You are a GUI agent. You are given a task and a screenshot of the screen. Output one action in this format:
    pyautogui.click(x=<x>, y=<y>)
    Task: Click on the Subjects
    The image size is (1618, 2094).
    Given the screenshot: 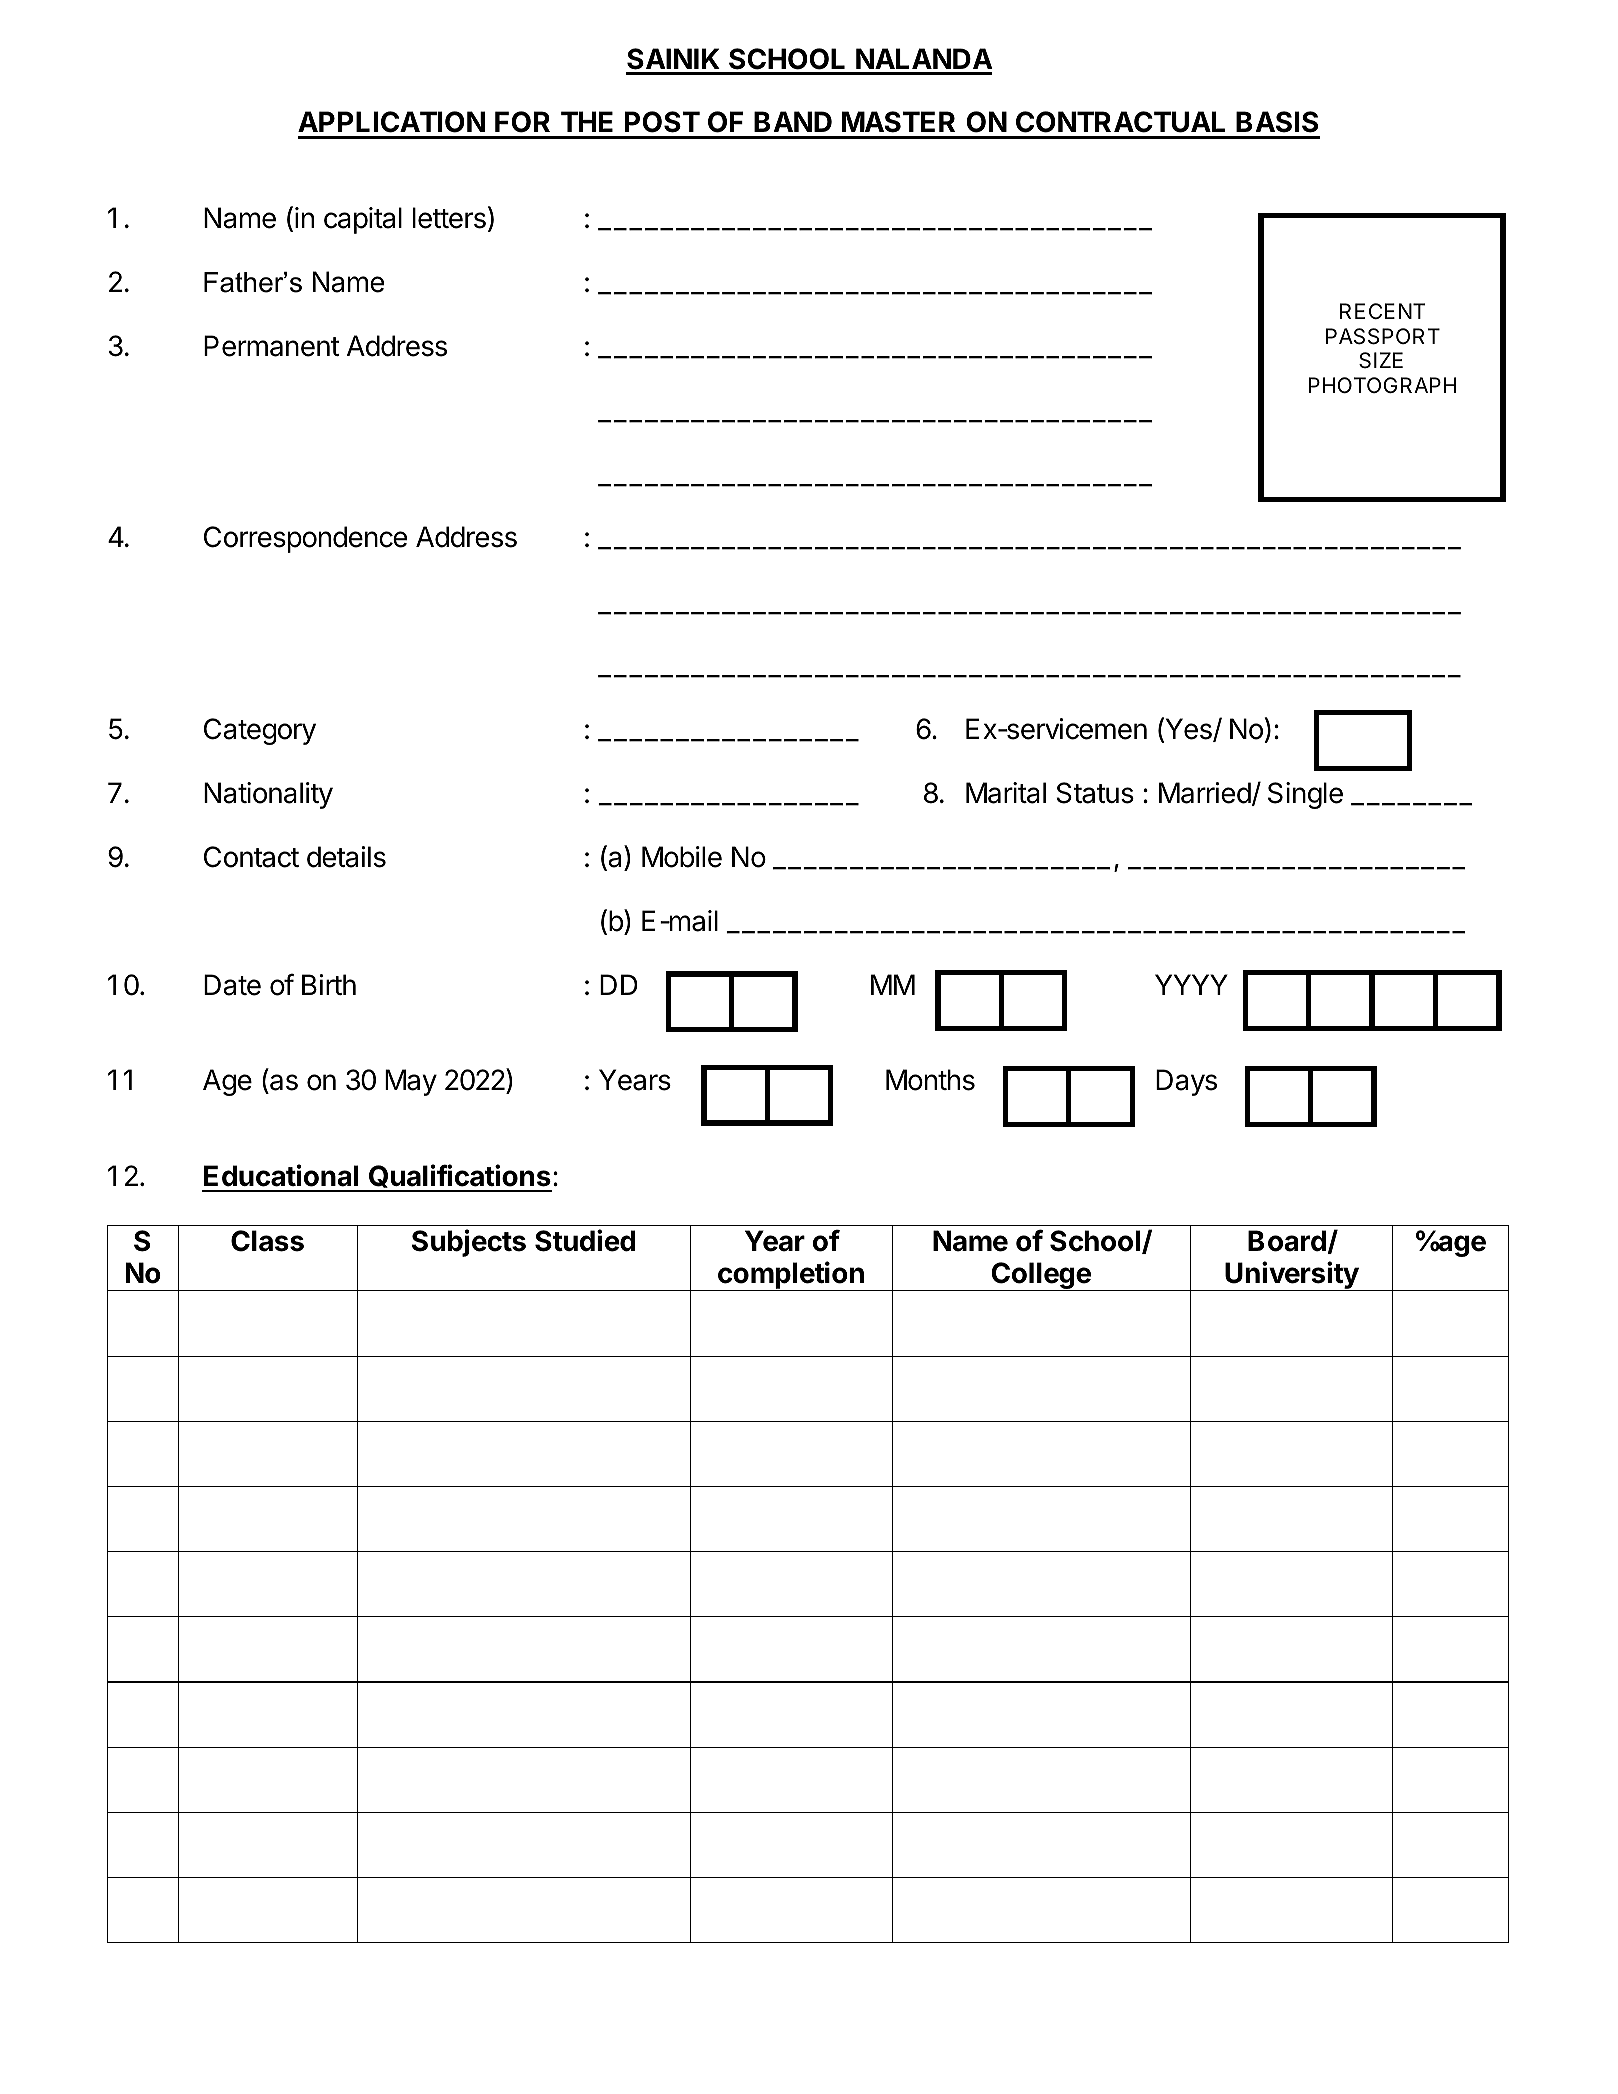 What is the action you would take?
    pyautogui.click(x=469, y=1243)
